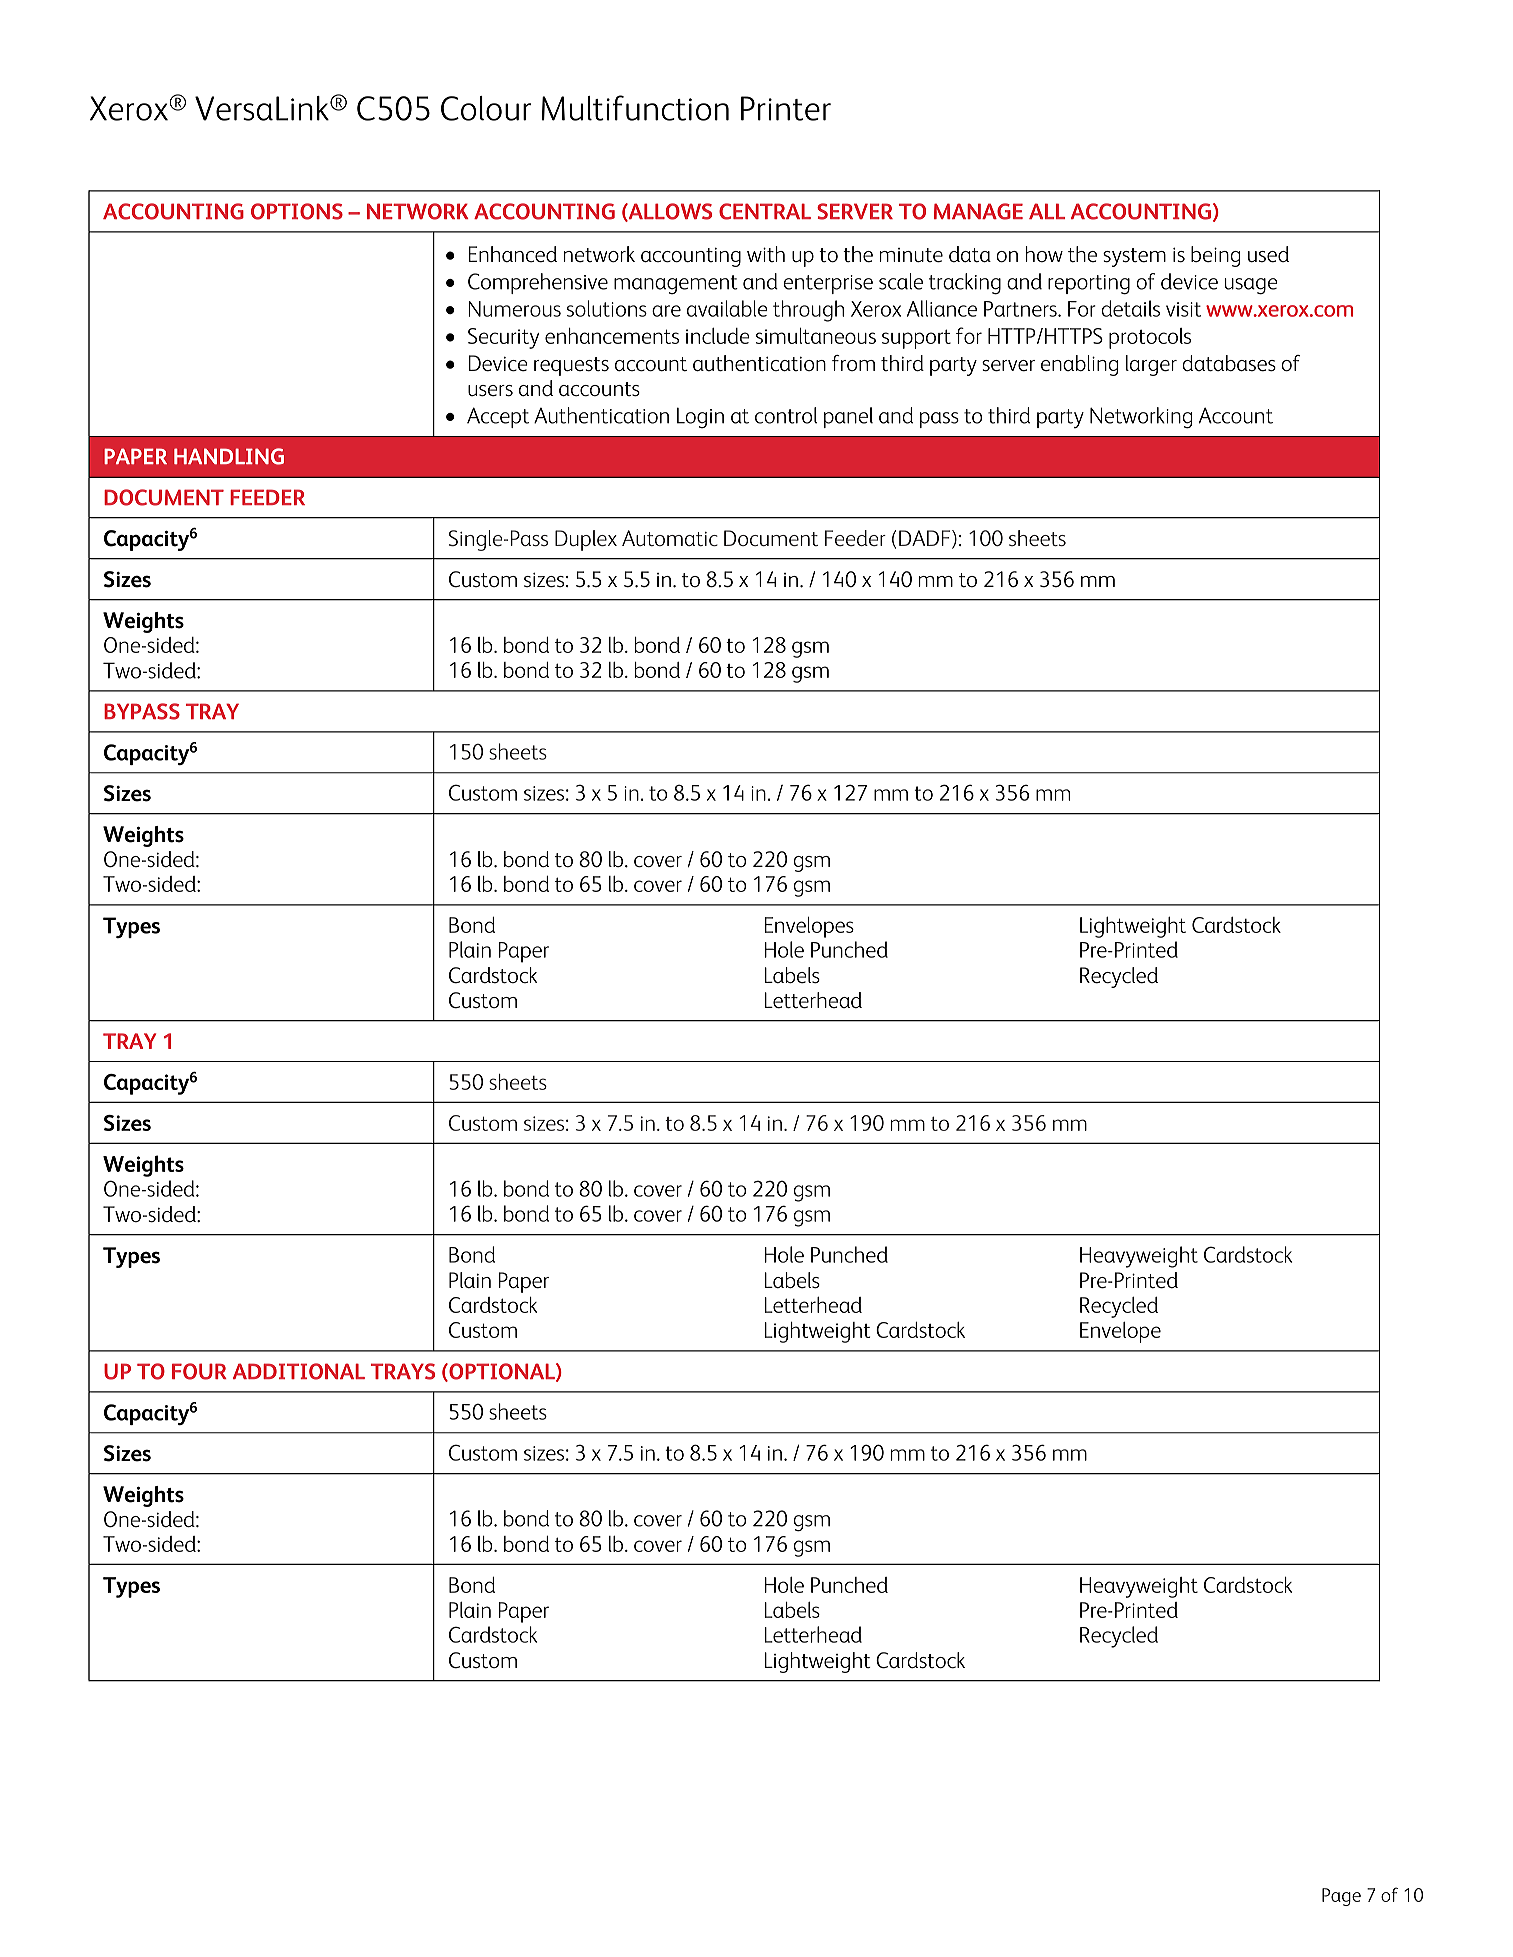  I want to click on OPTIONS, so click(297, 211).
